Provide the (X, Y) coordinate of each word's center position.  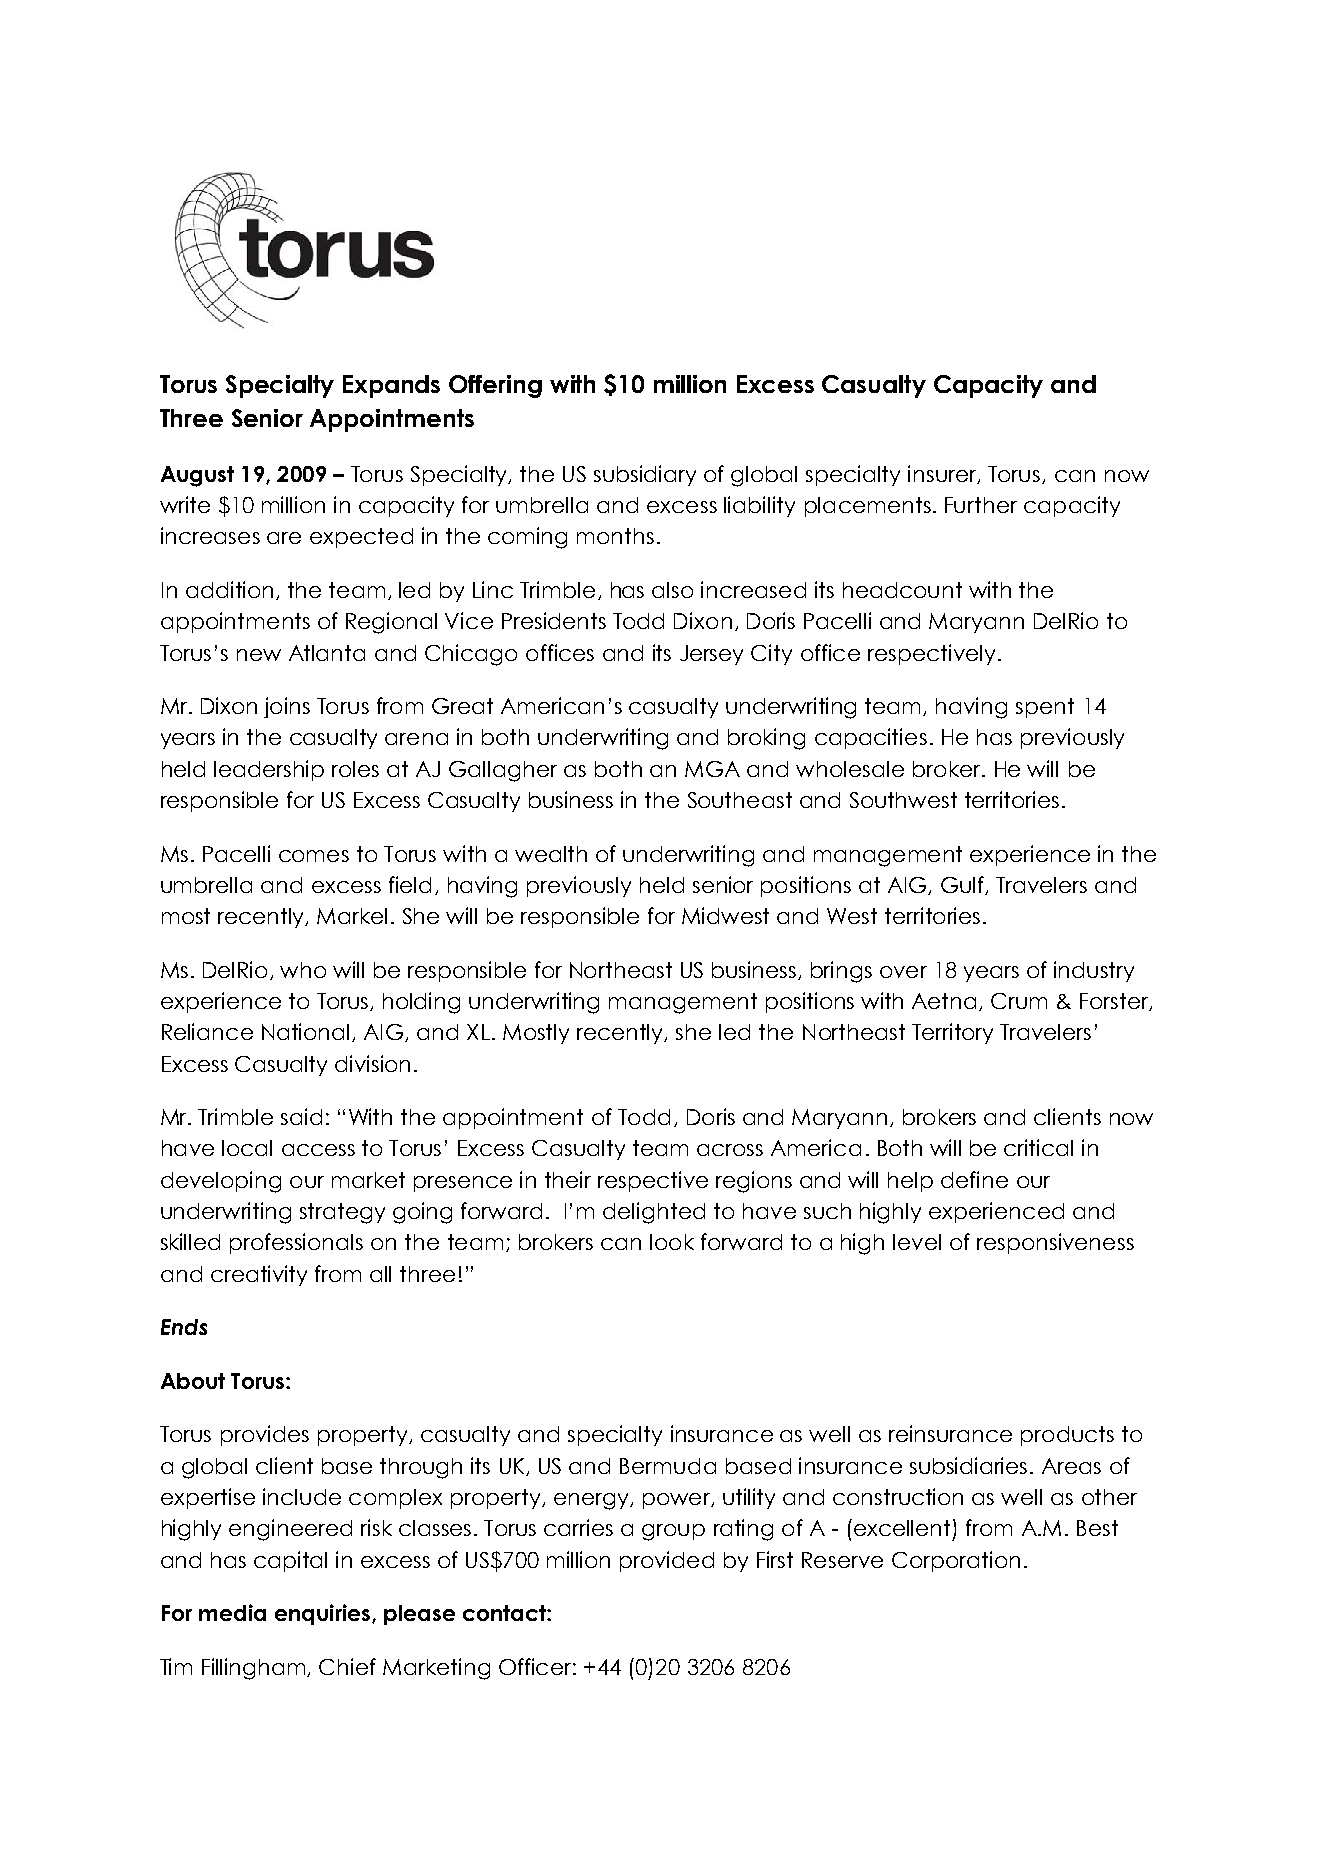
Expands (391, 386)
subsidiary (645, 475)
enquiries (324, 1614)
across (730, 1150)
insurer (943, 474)
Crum (1019, 1001)
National (305, 1031)
